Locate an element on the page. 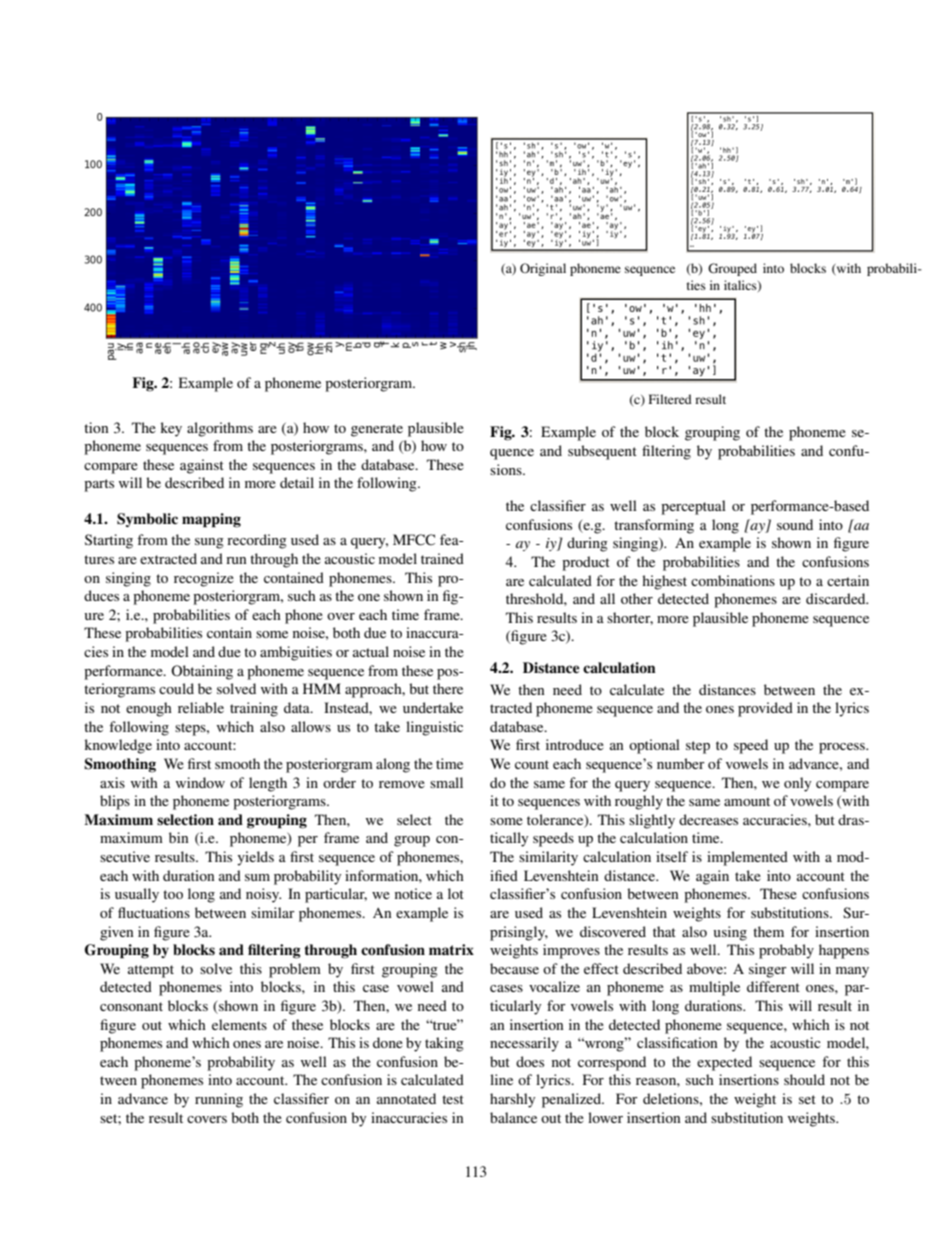  there is located at coordinates (448, 688).
